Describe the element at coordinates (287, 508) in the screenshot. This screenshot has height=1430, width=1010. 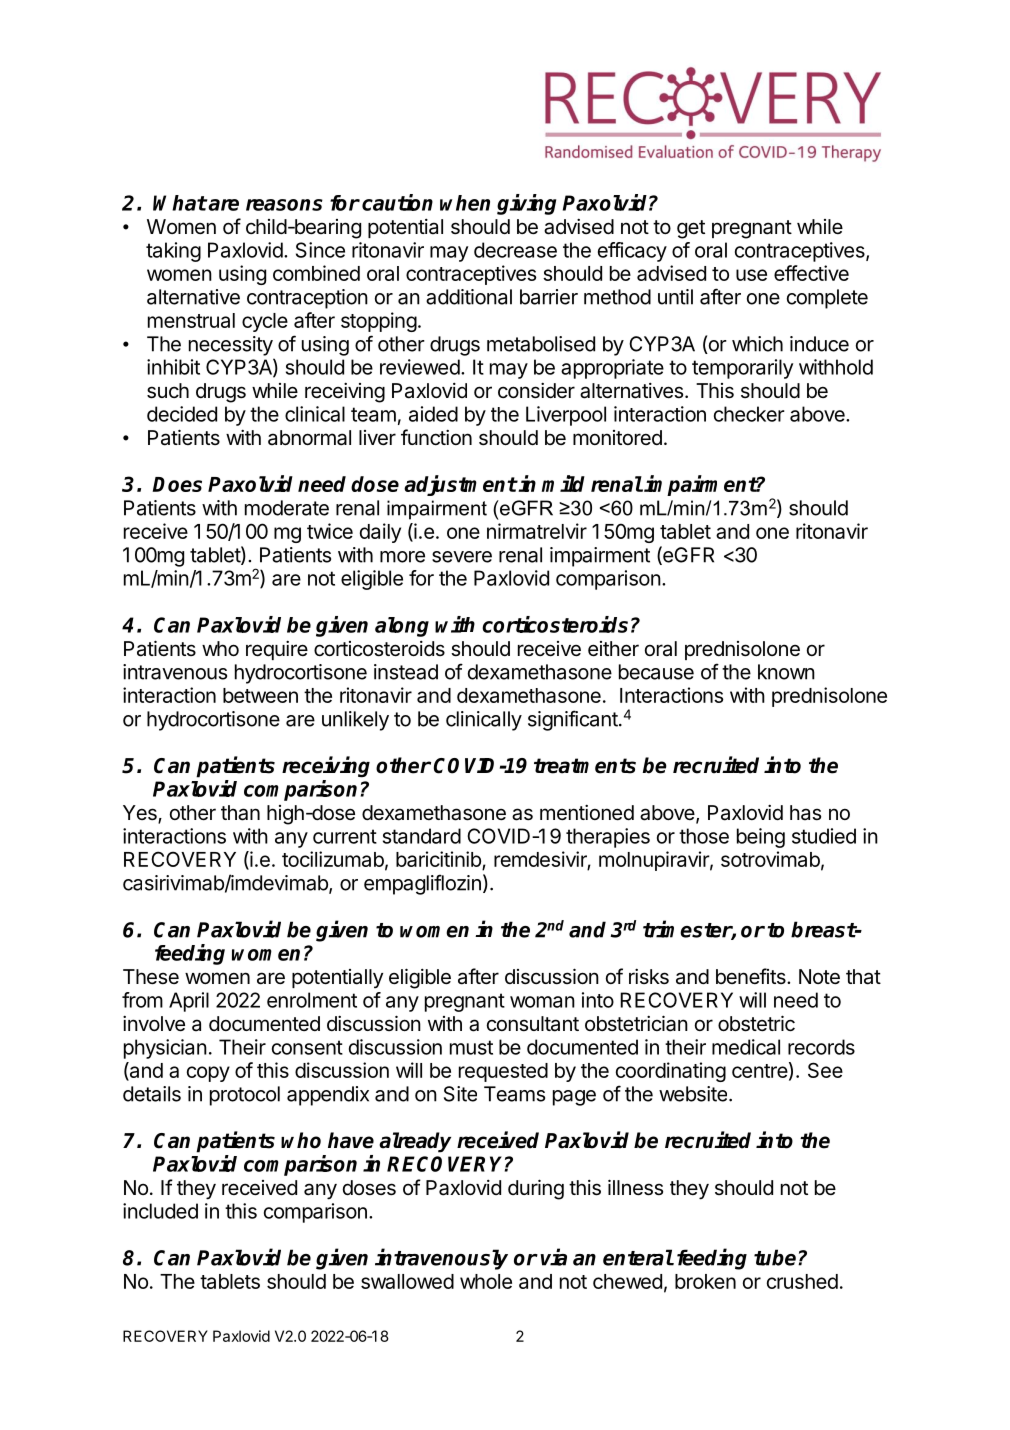
I see `moderate` at that location.
